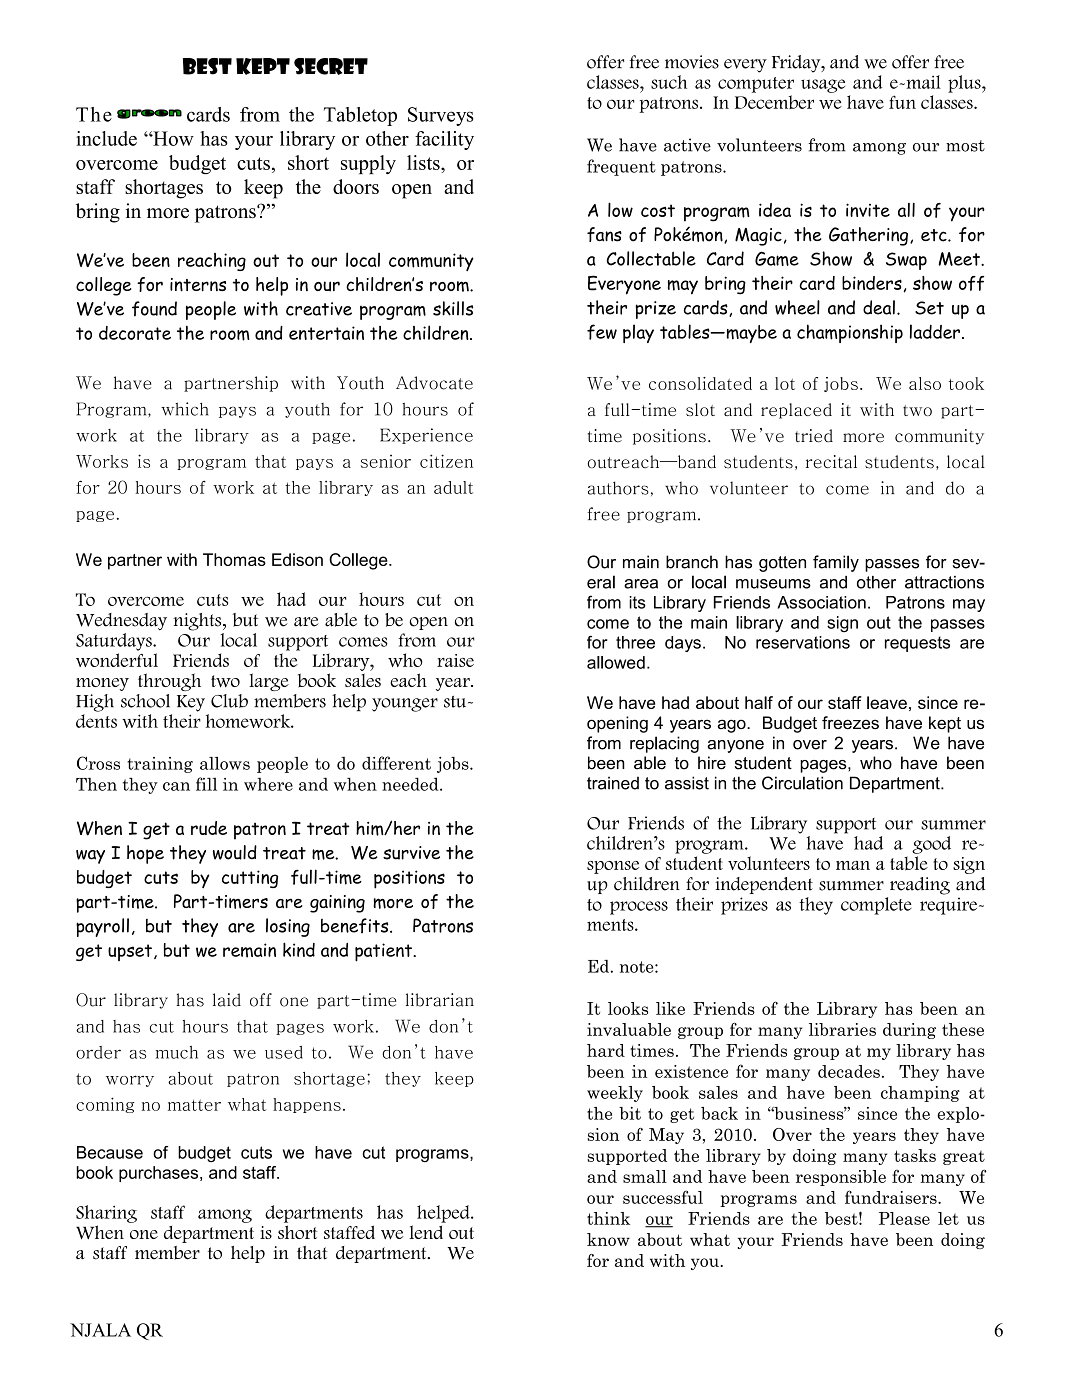 This page has height=1384, width=1069. I want to click on usage, so click(823, 86).
